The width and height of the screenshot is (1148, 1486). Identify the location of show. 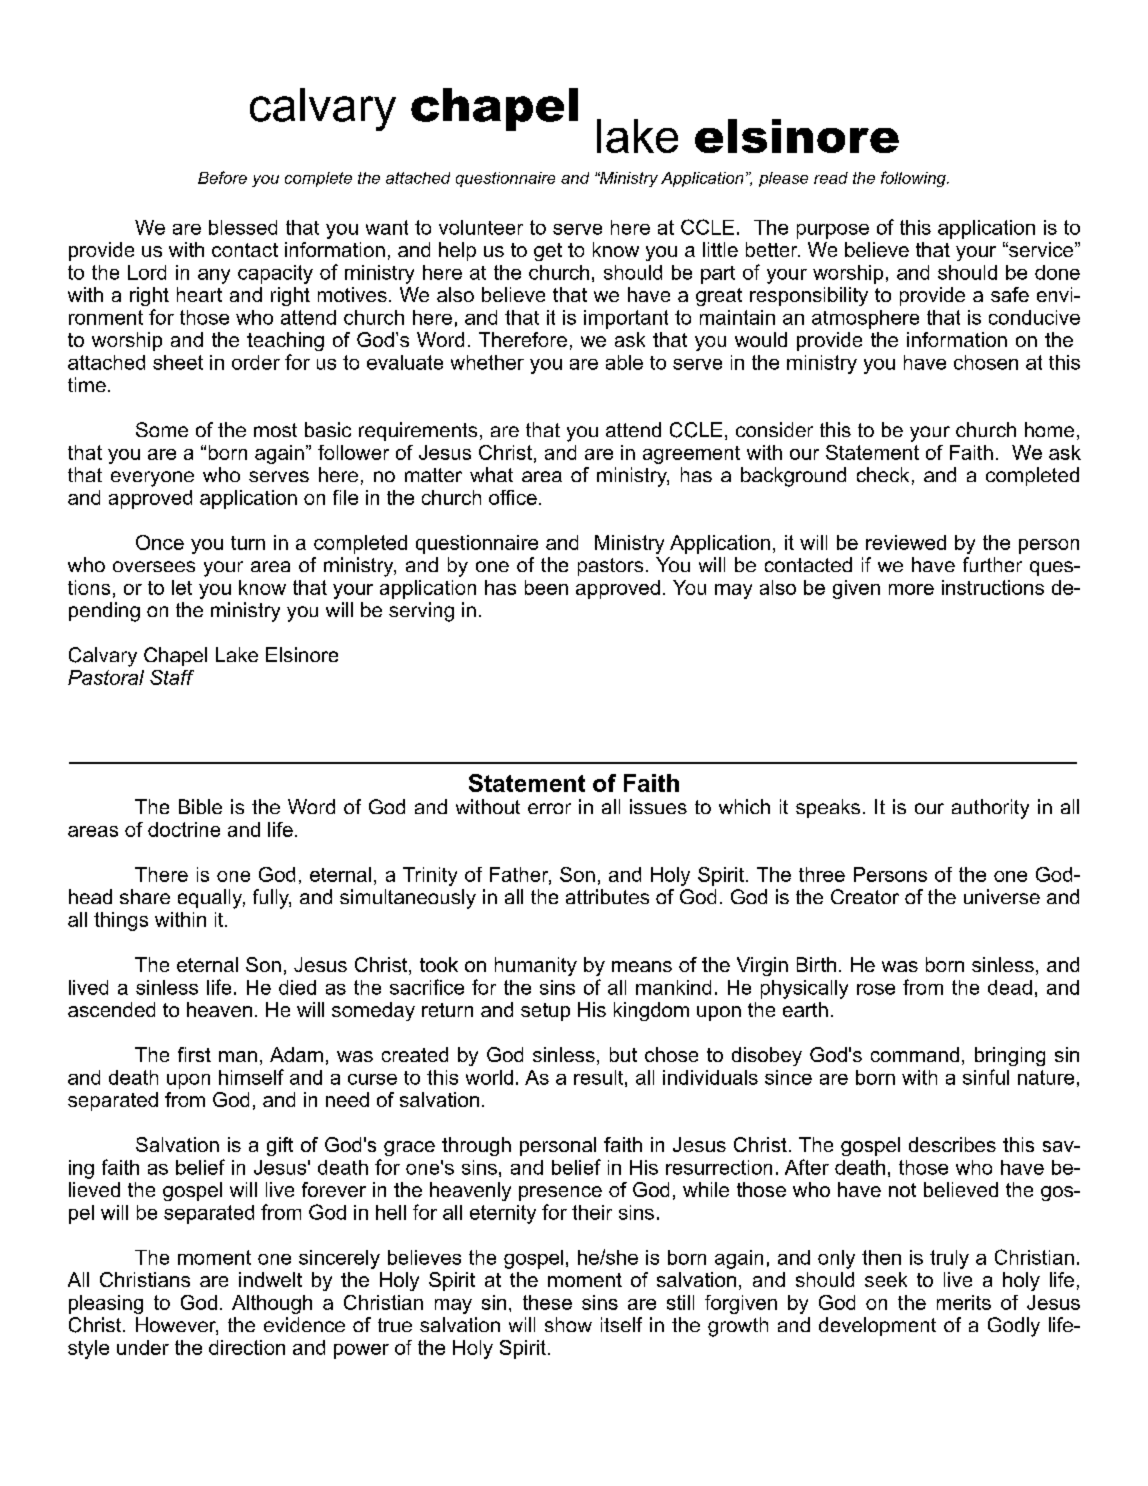
(568, 1324).
